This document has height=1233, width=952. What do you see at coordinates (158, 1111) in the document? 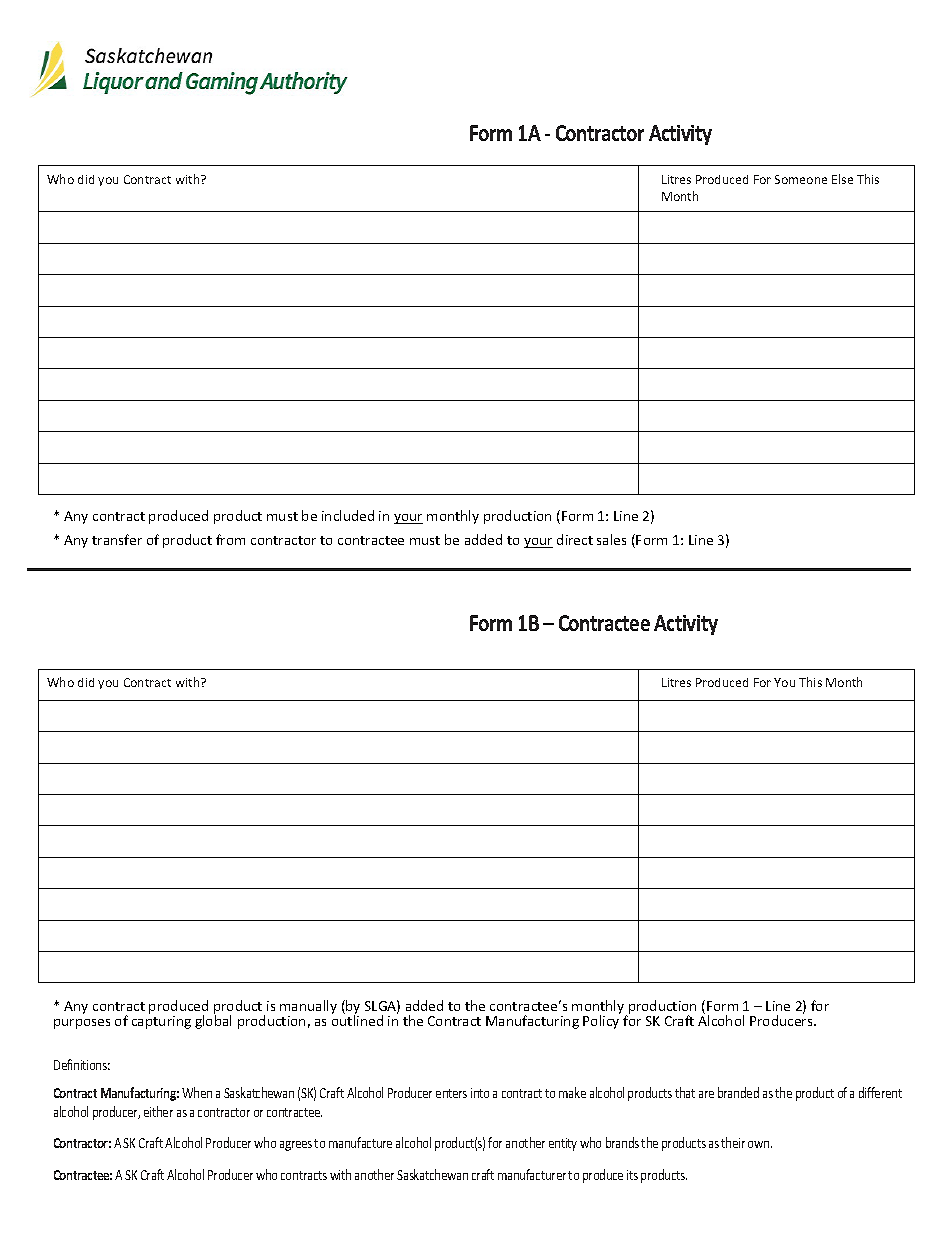
I see `either` at bounding box center [158, 1111].
